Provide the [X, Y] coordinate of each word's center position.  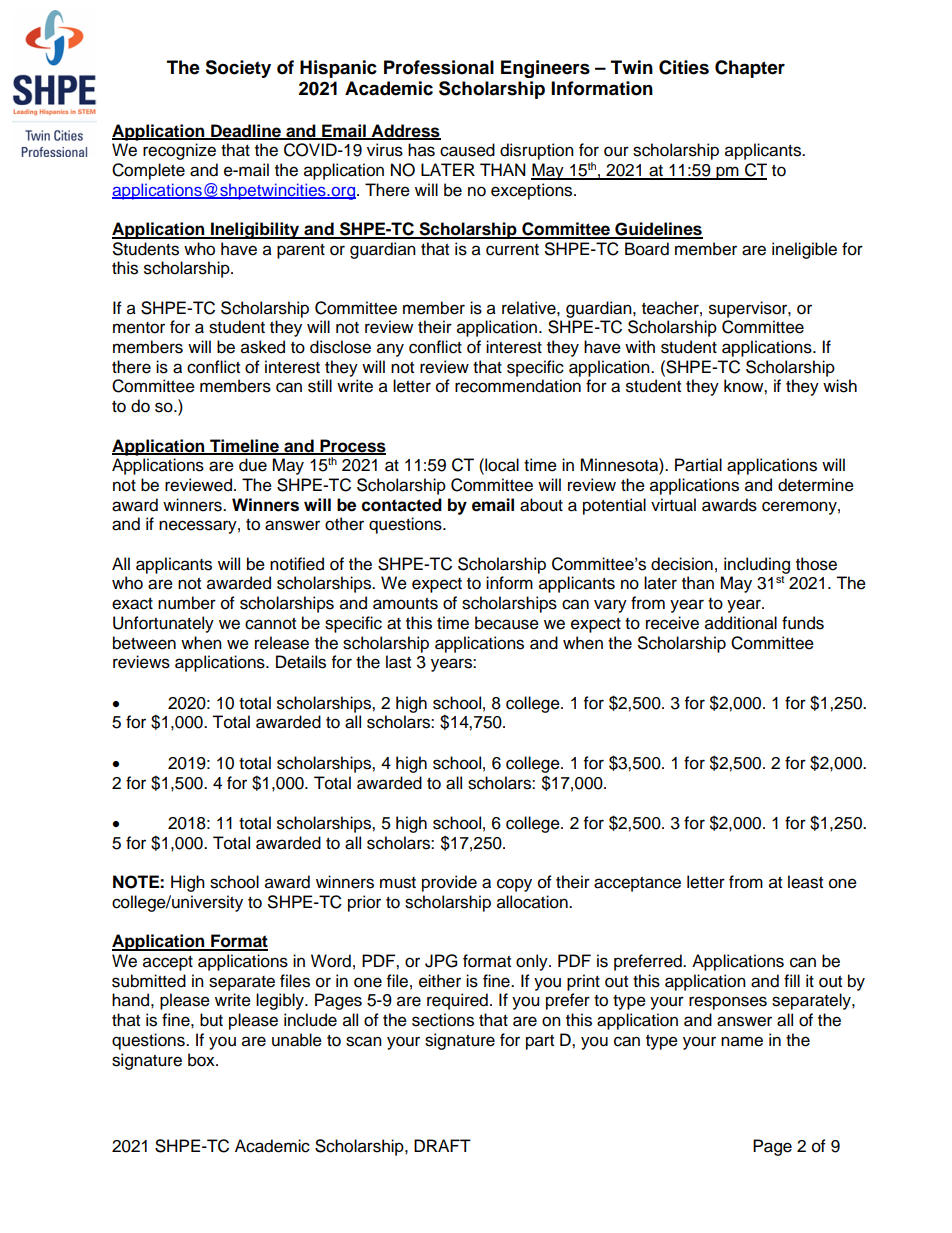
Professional [439, 67]
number [187, 603]
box [202, 1060]
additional [741, 623]
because [507, 623]
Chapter [750, 69]
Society [238, 69]
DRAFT [442, 1145]
